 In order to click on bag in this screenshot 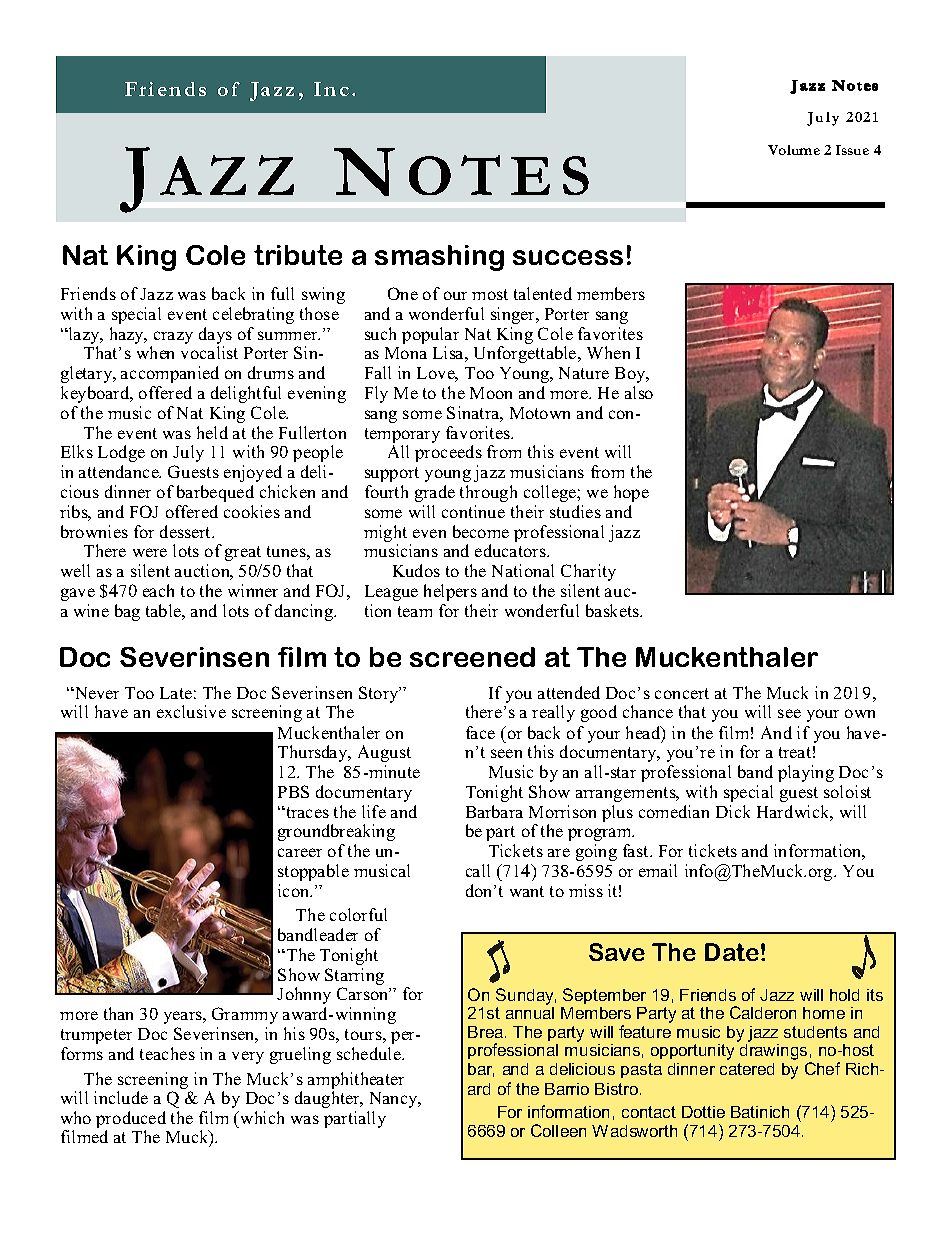, I will do `click(127, 612)`.
